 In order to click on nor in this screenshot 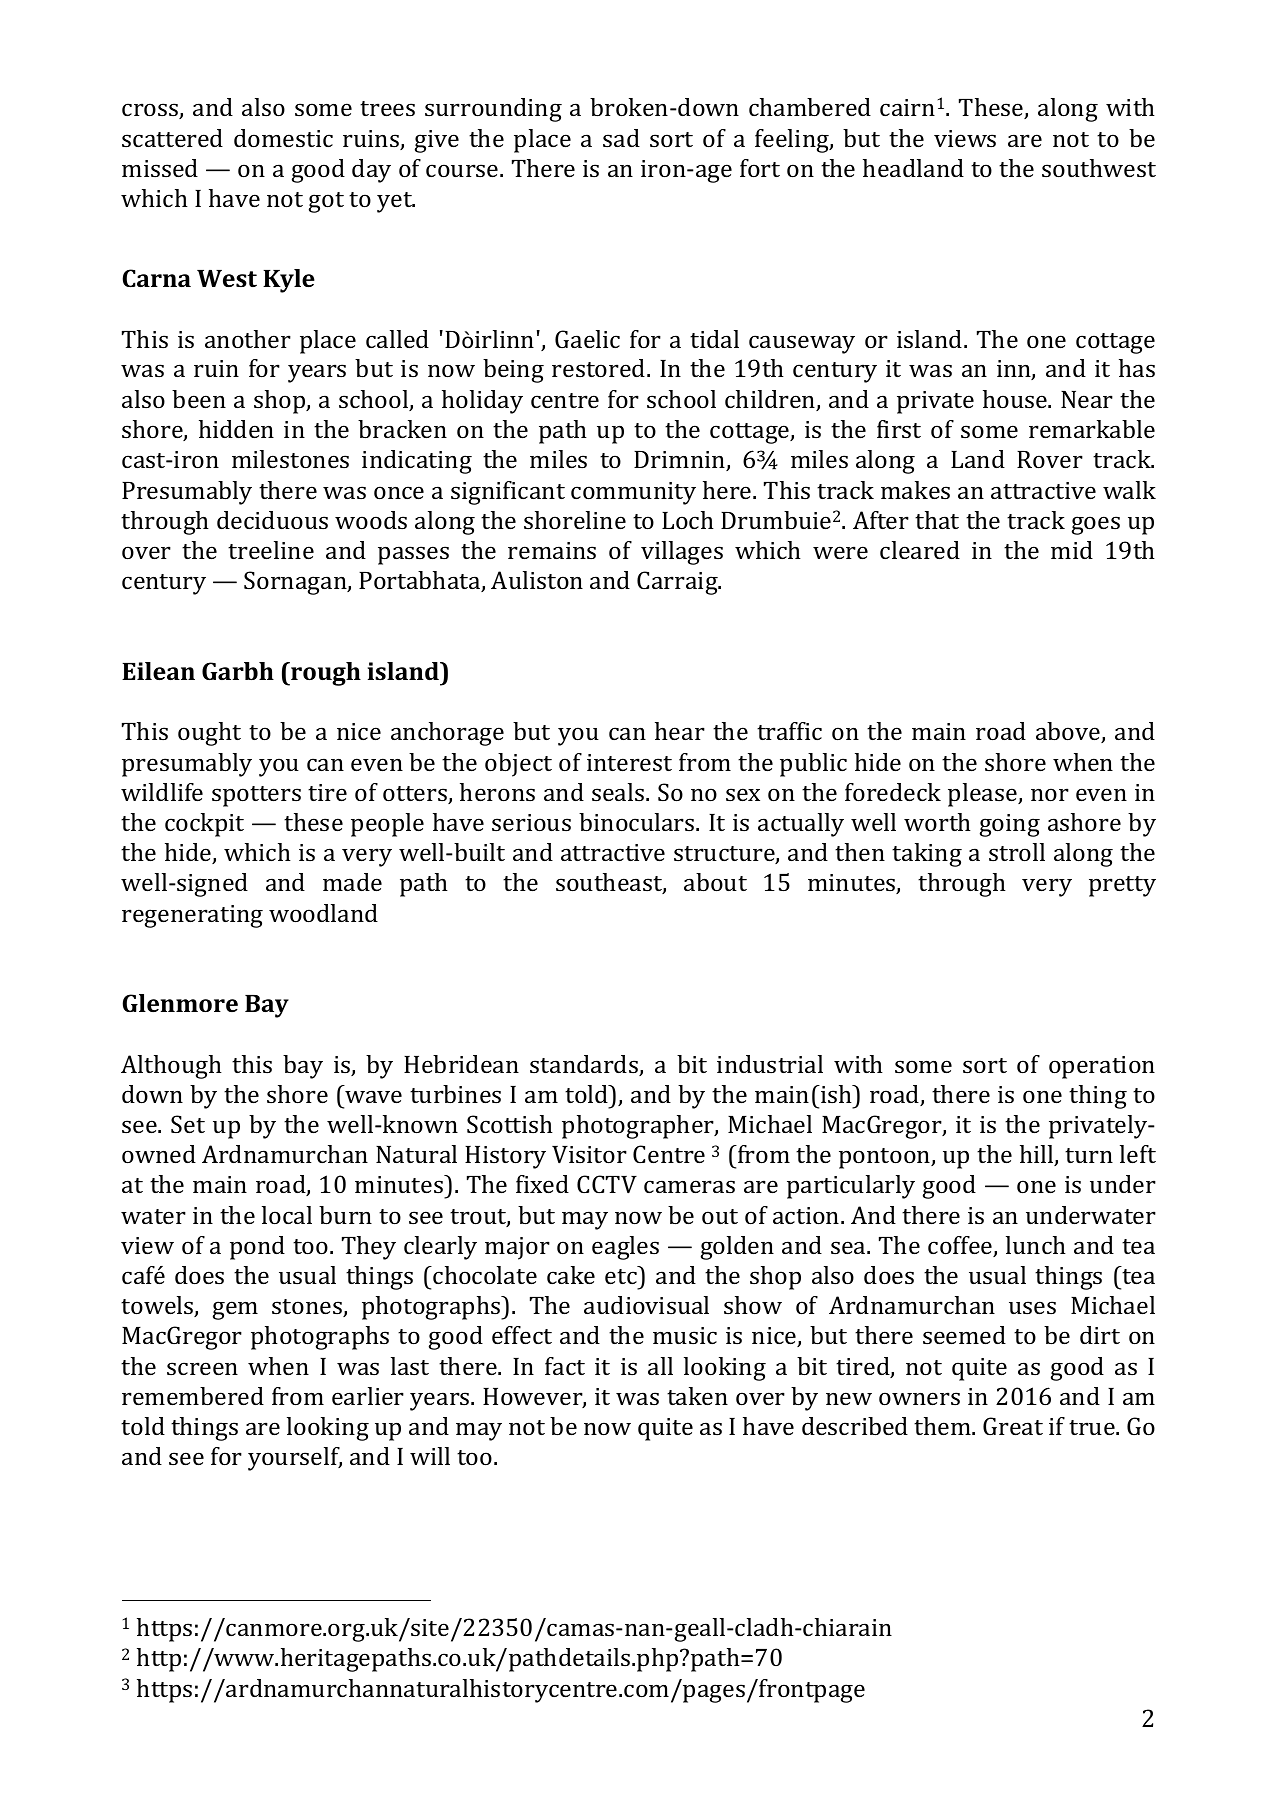, I will do `click(1050, 794)`.
